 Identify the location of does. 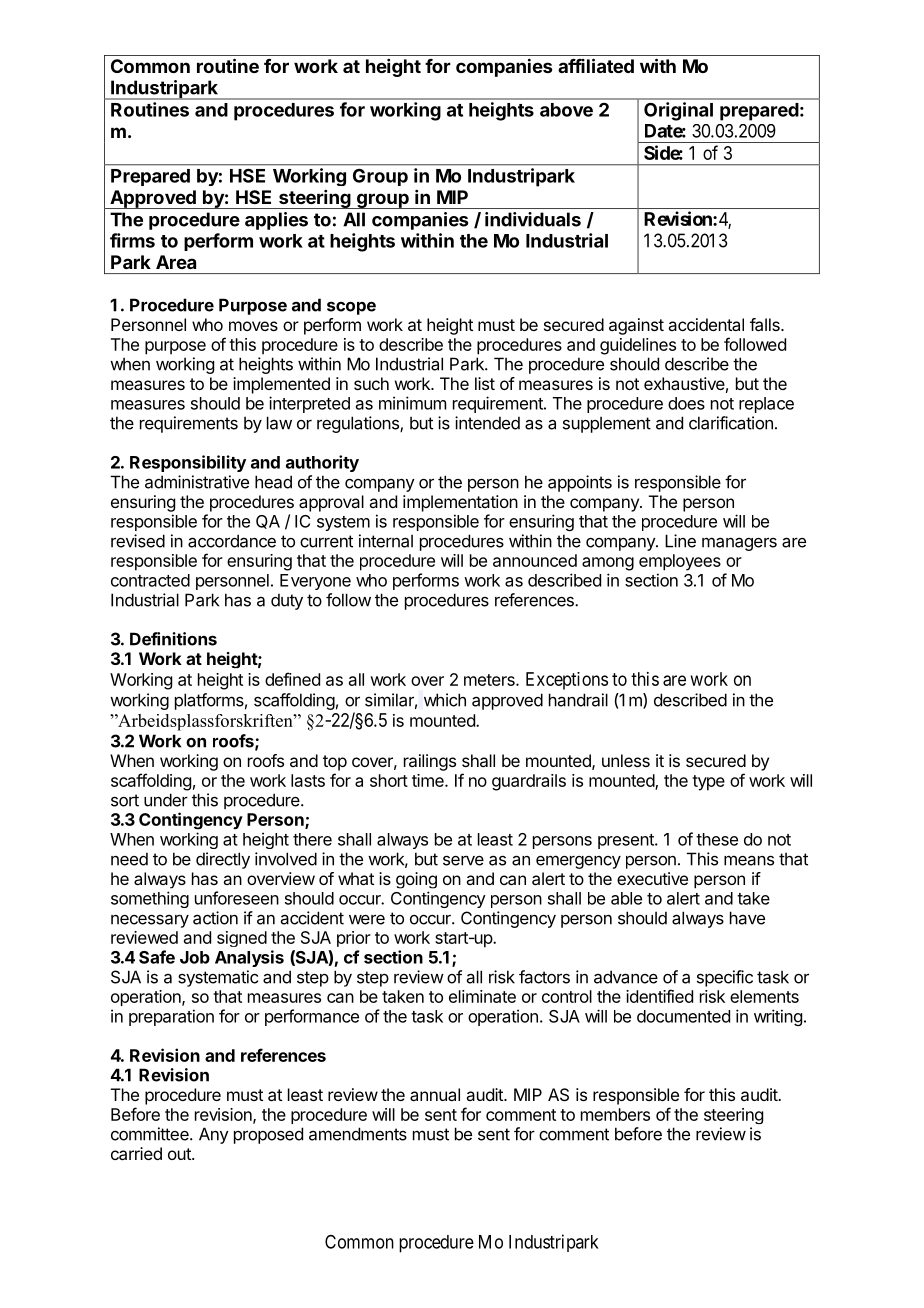
(686, 403).
